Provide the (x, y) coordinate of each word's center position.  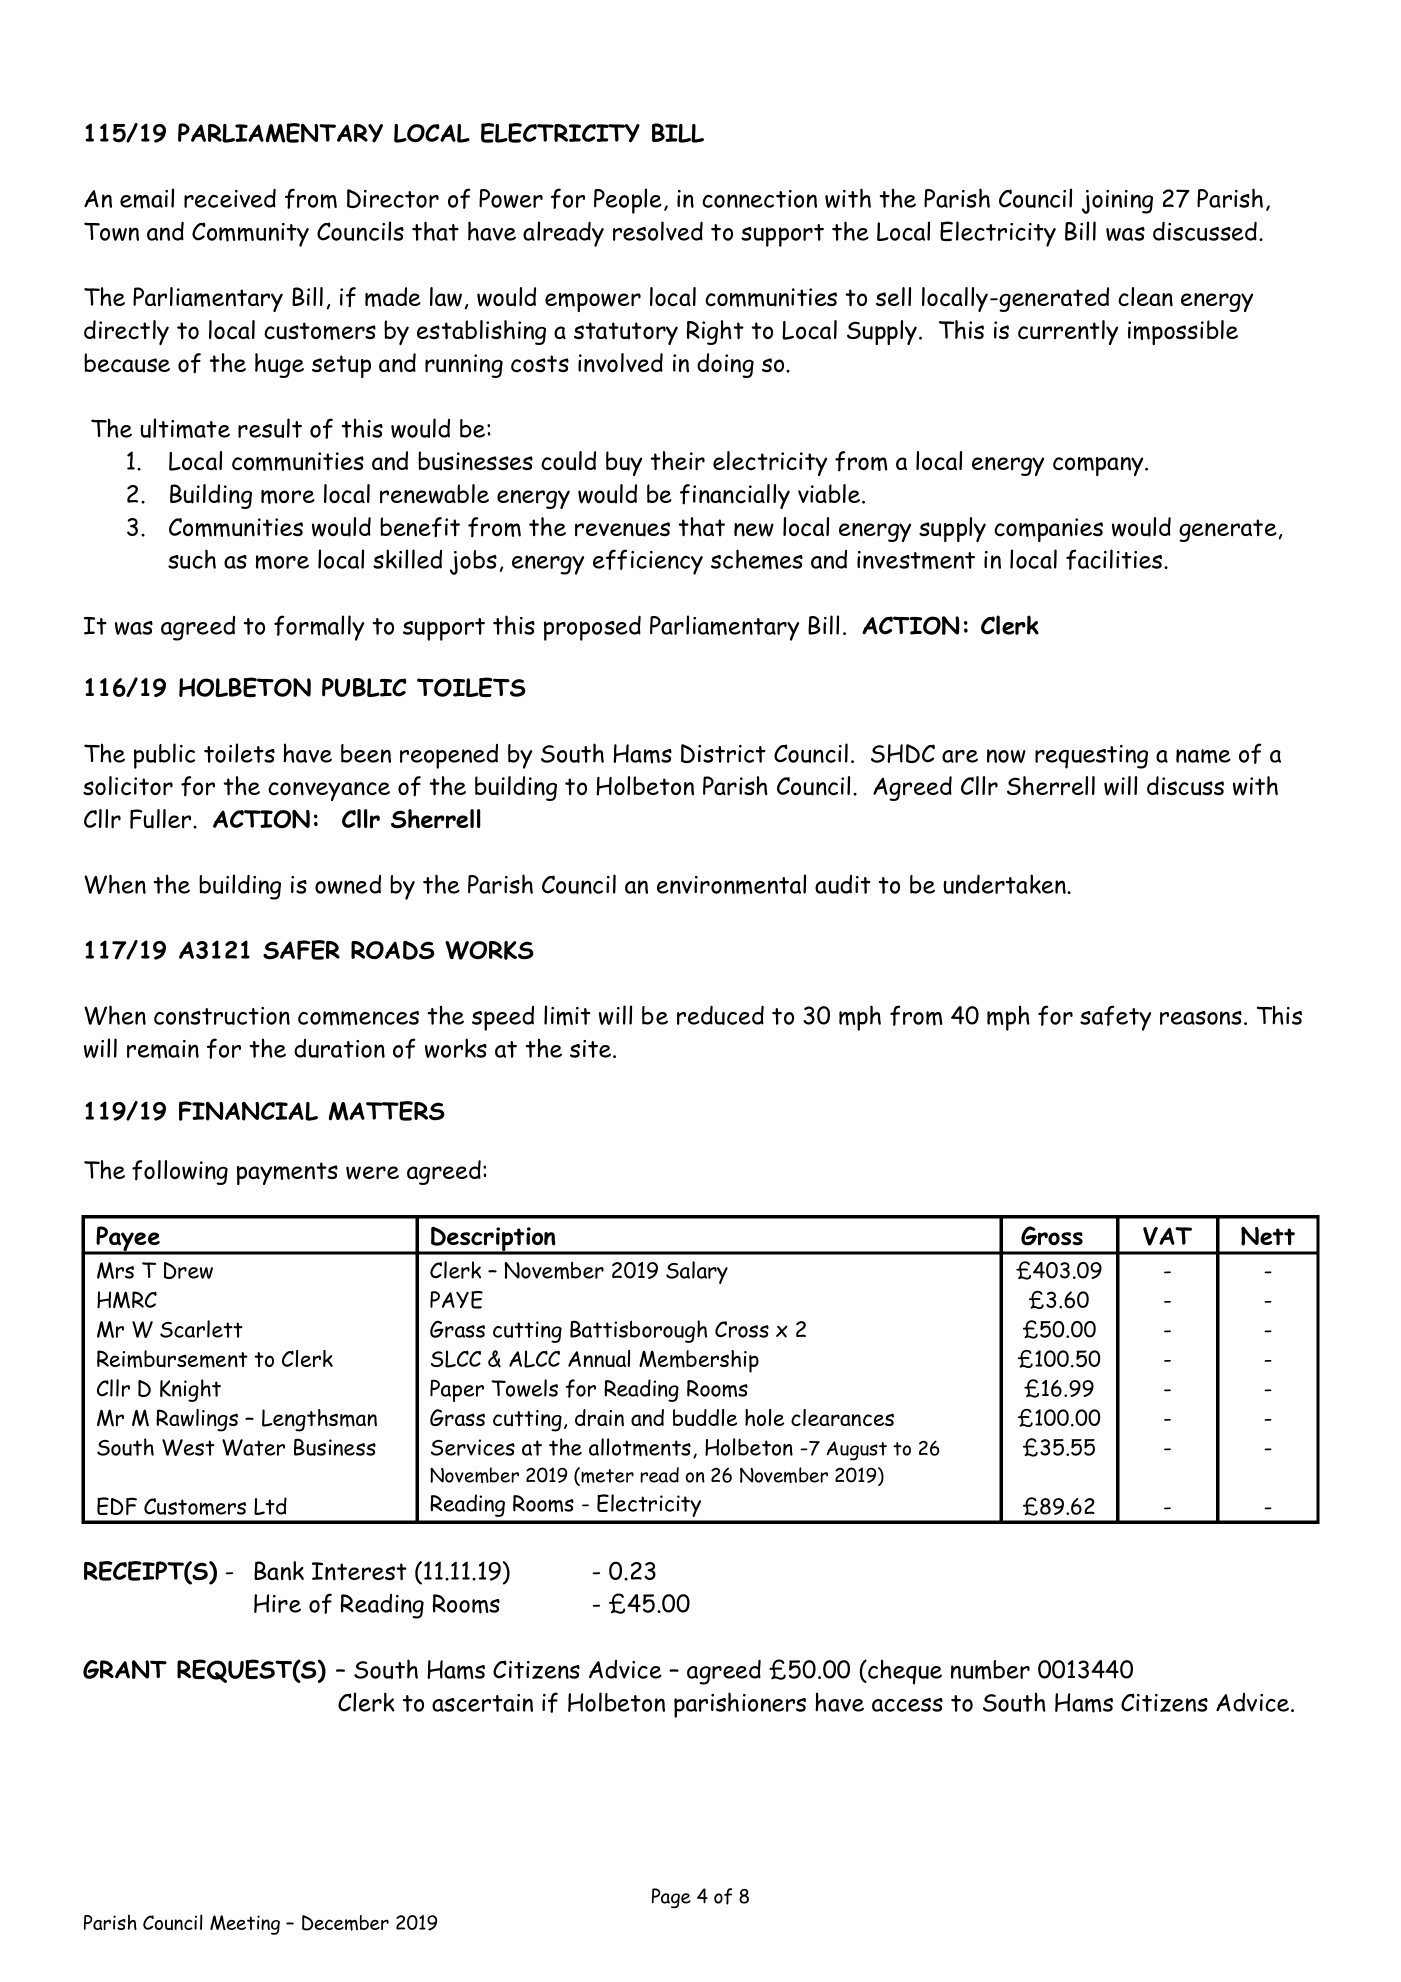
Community (250, 234)
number (990, 1670)
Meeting (245, 1925)
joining (1117, 202)
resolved (658, 231)
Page (671, 1898)
